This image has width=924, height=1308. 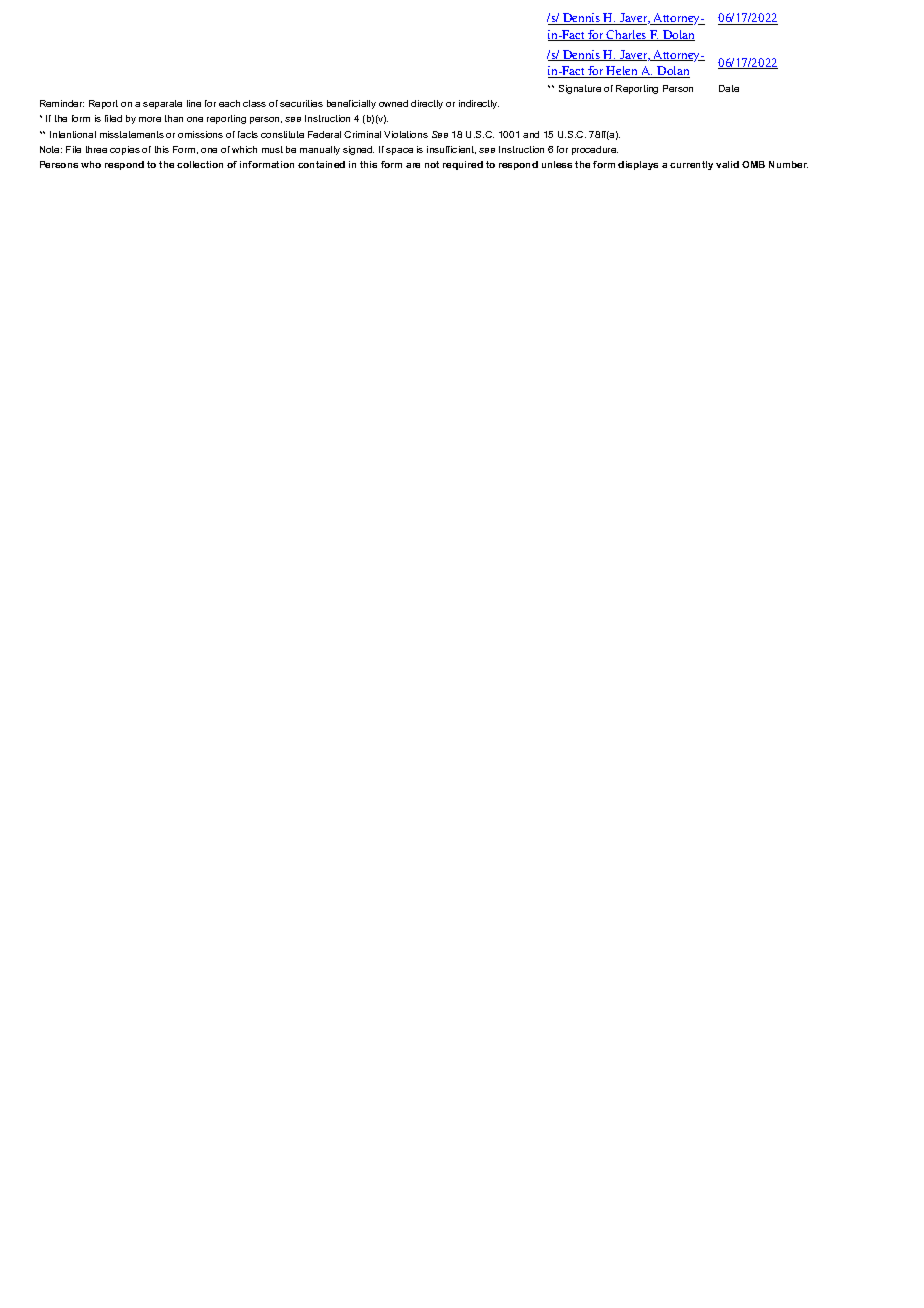 What do you see at coordinates (622, 72) in the image?
I see `Helen` at bounding box center [622, 72].
